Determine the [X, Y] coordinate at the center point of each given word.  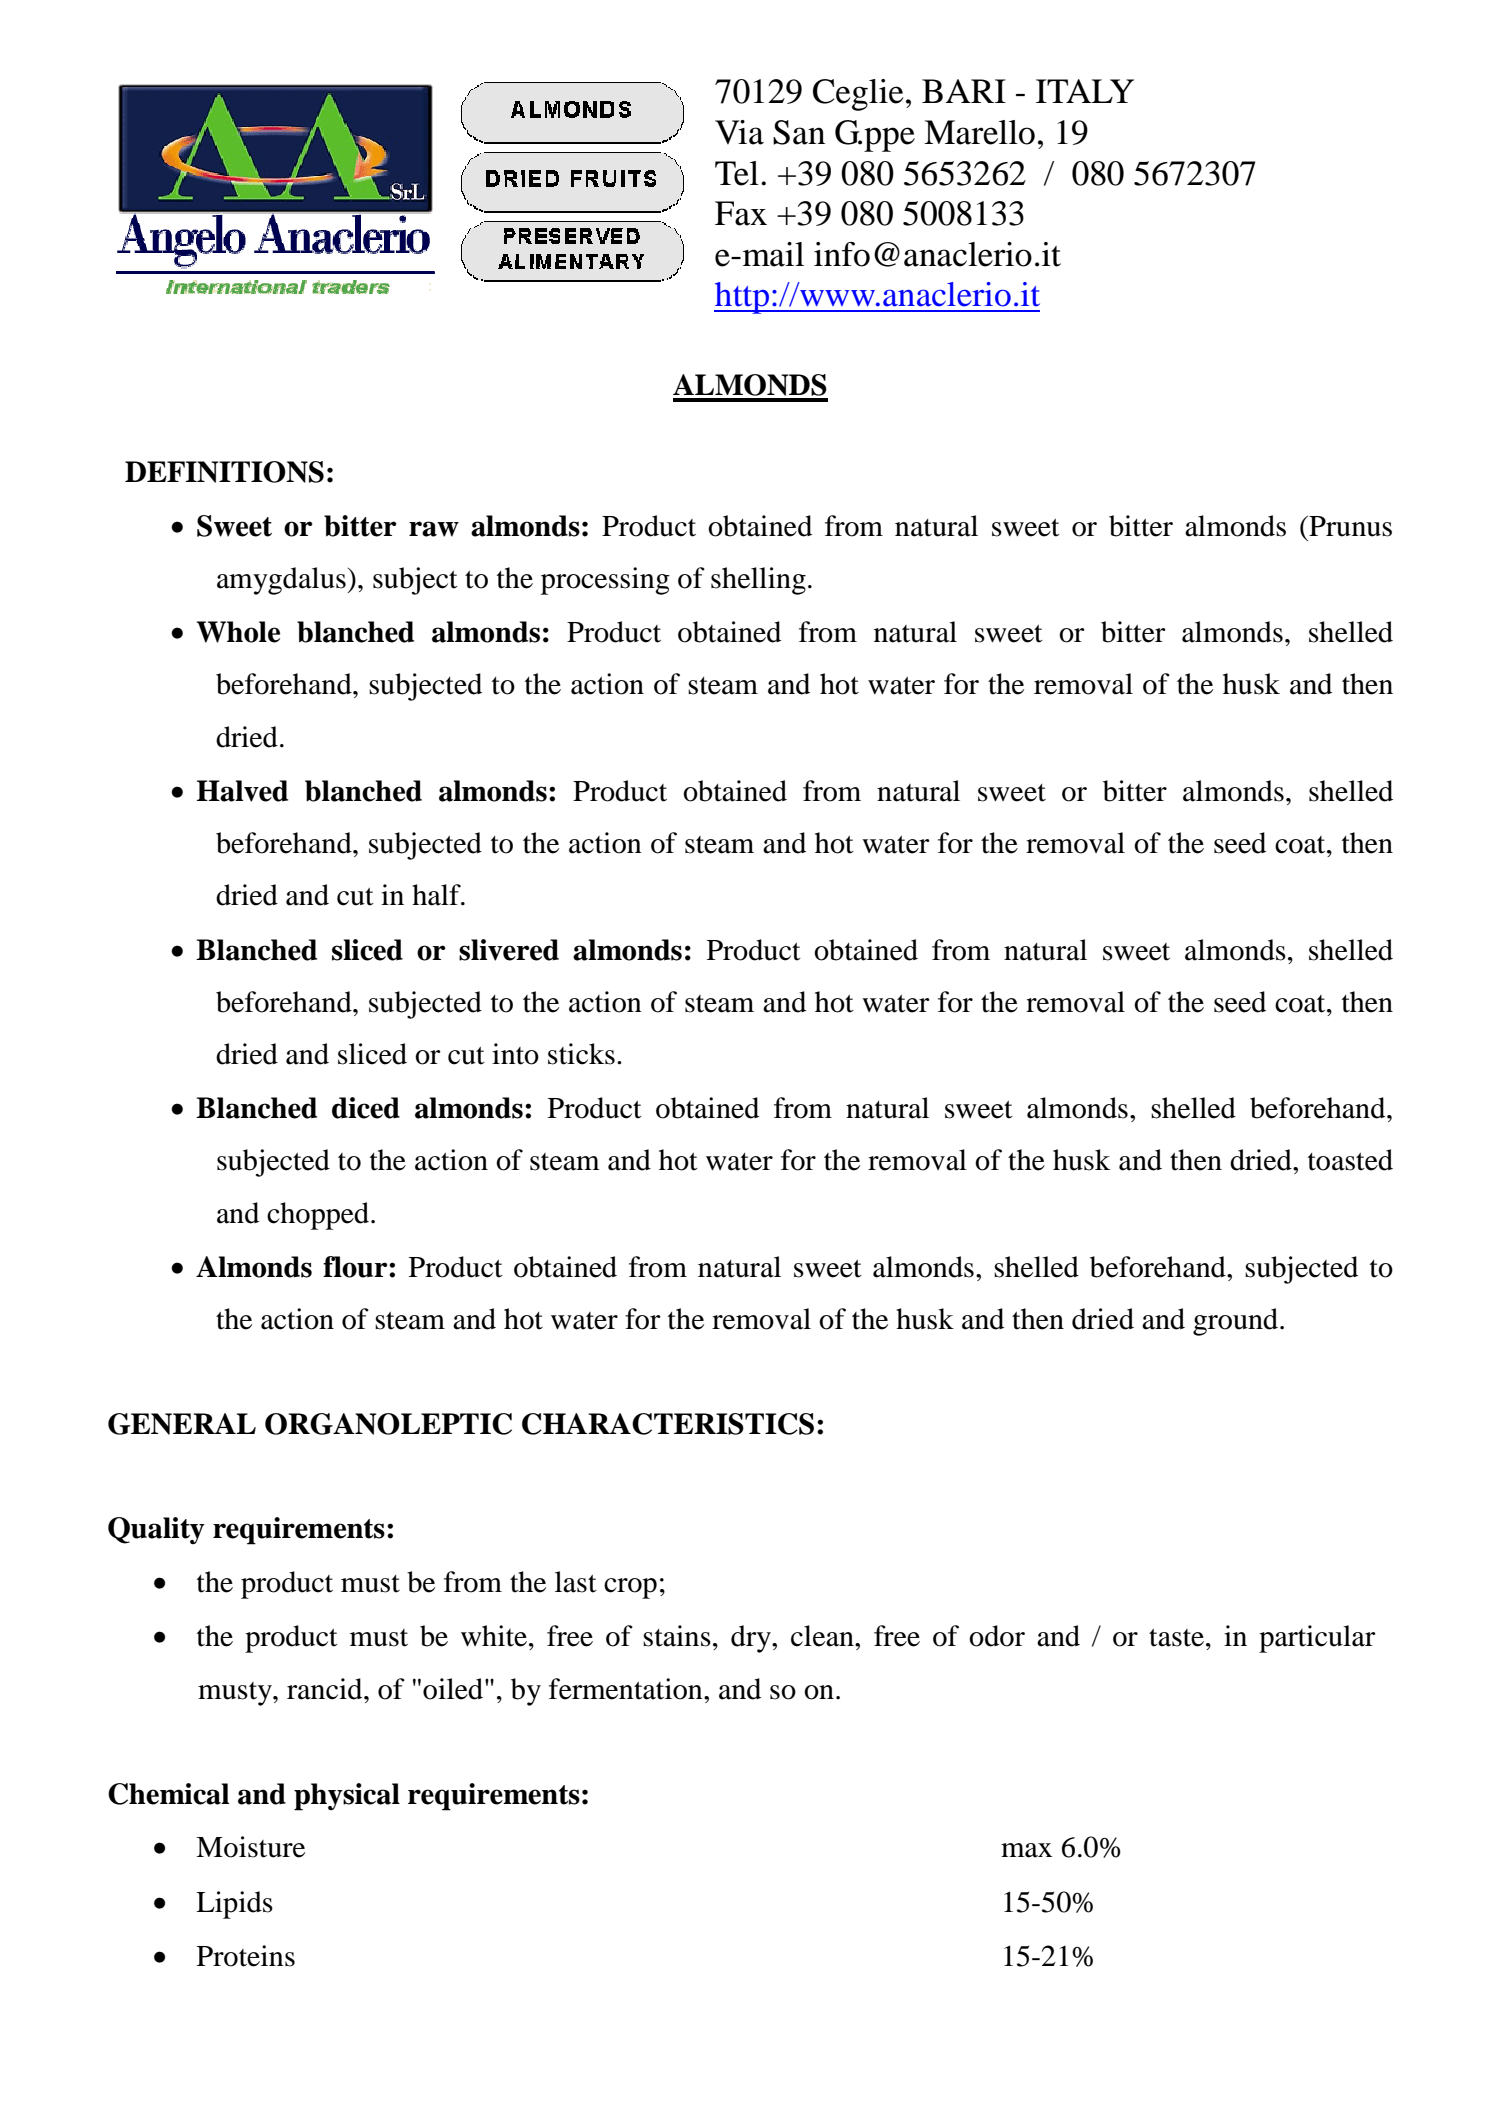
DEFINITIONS [224, 472]
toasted [1350, 1160]
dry [752, 1639]
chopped [319, 1216]
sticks [581, 1054]
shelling [758, 581]
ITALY [1085, 91]
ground [1237, 1322]
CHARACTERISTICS [668, 1424]
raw [434, 529]
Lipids [234, 1905]
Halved [242, 791]
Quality [156, 1530]
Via [739, 132]
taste [1178, 1638]
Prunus [1349, 526]
